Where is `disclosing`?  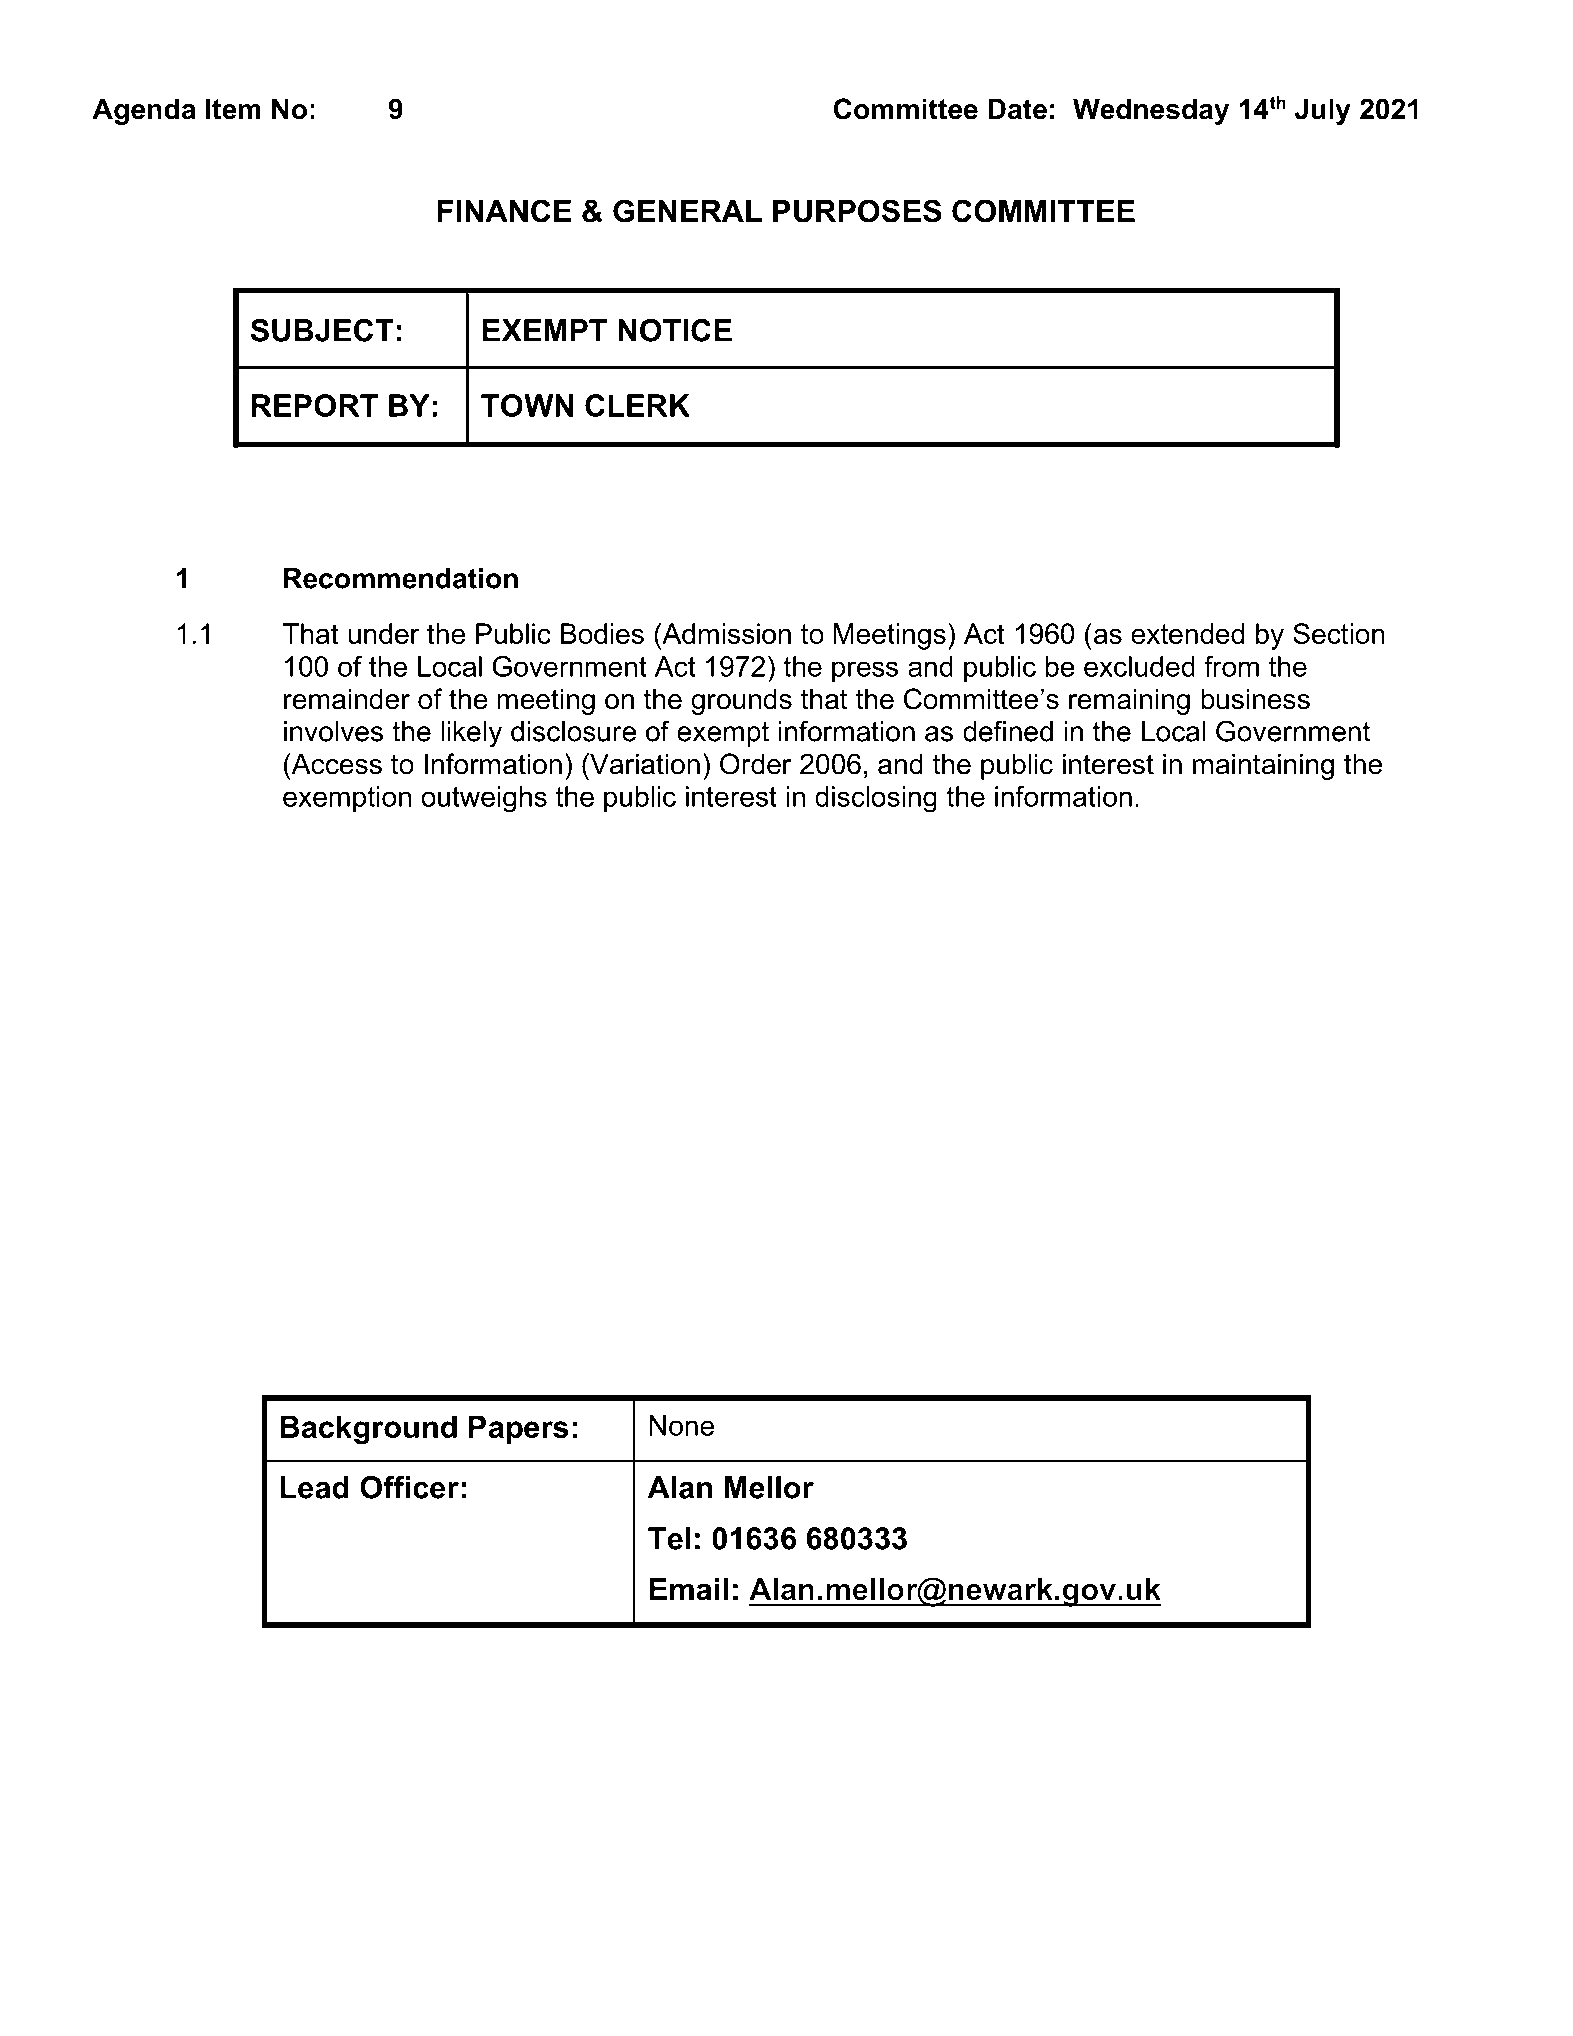 disclosing is located at coordinates (876, 799).
